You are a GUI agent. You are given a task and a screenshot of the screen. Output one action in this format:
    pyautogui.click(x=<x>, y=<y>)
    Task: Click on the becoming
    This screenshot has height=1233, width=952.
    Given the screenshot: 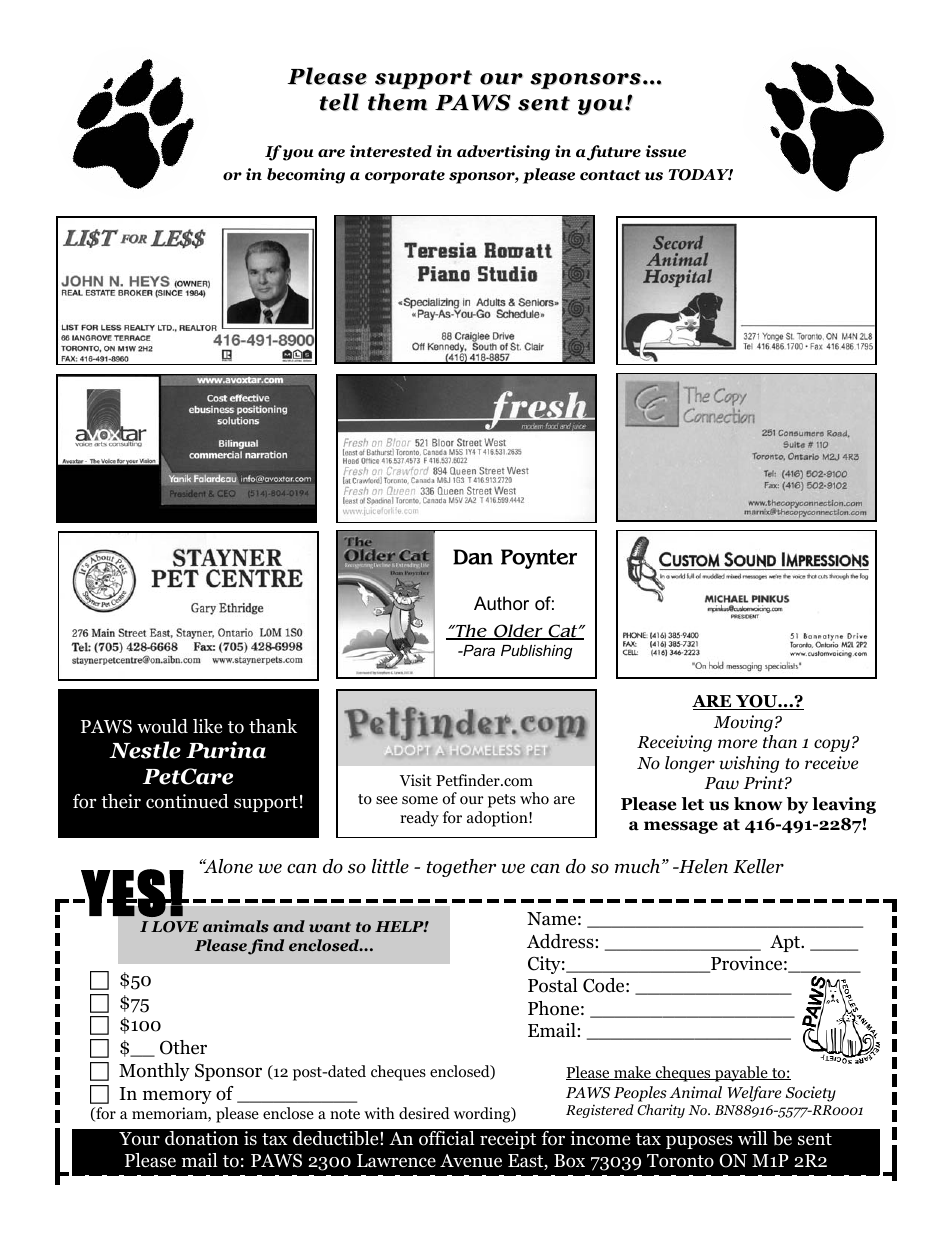 What is the action you would take?
    pyautogui.click(x=306, y=176)
